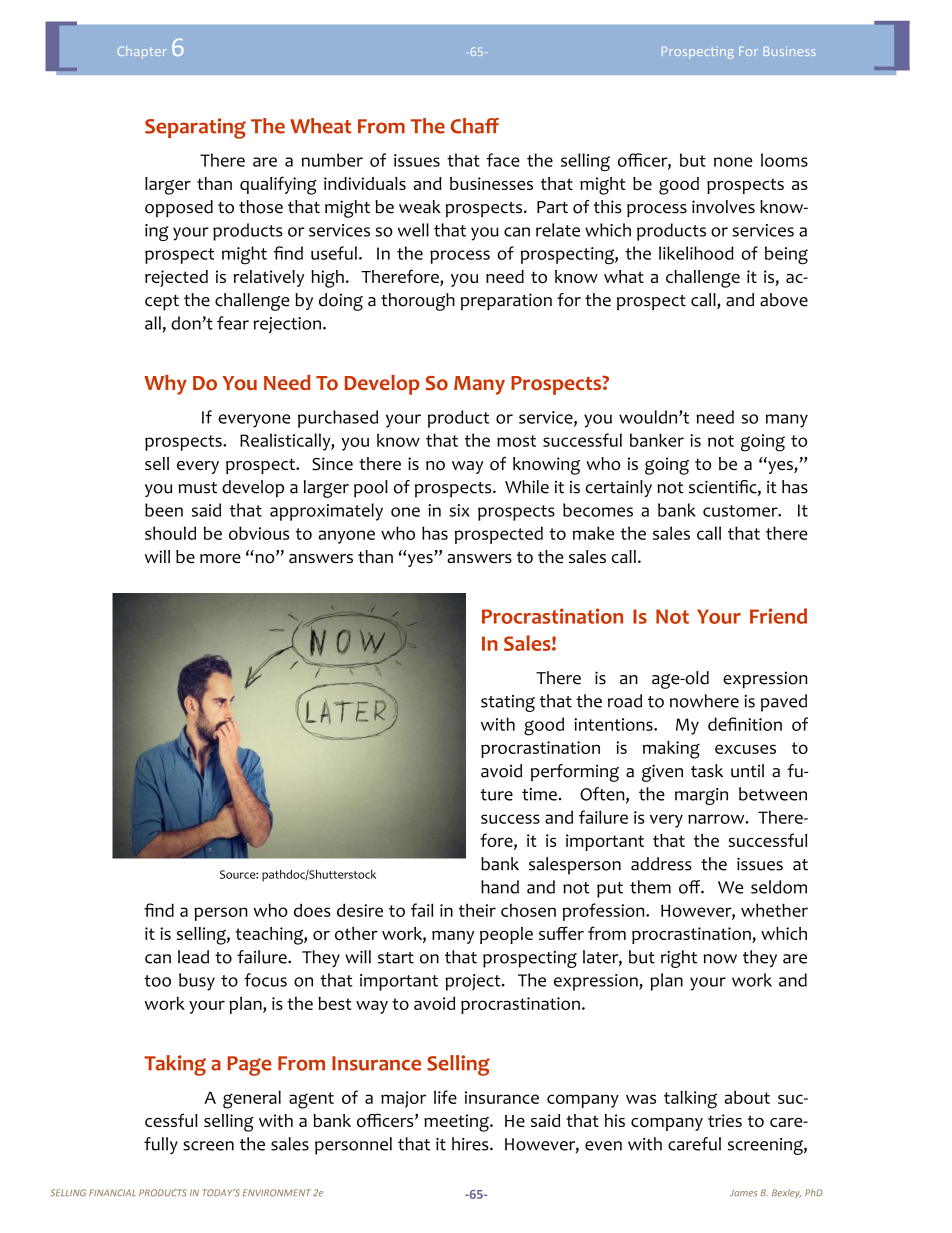  Describe the element at coordinates (142, 52) in the page. I see `Chapter` at that location.
